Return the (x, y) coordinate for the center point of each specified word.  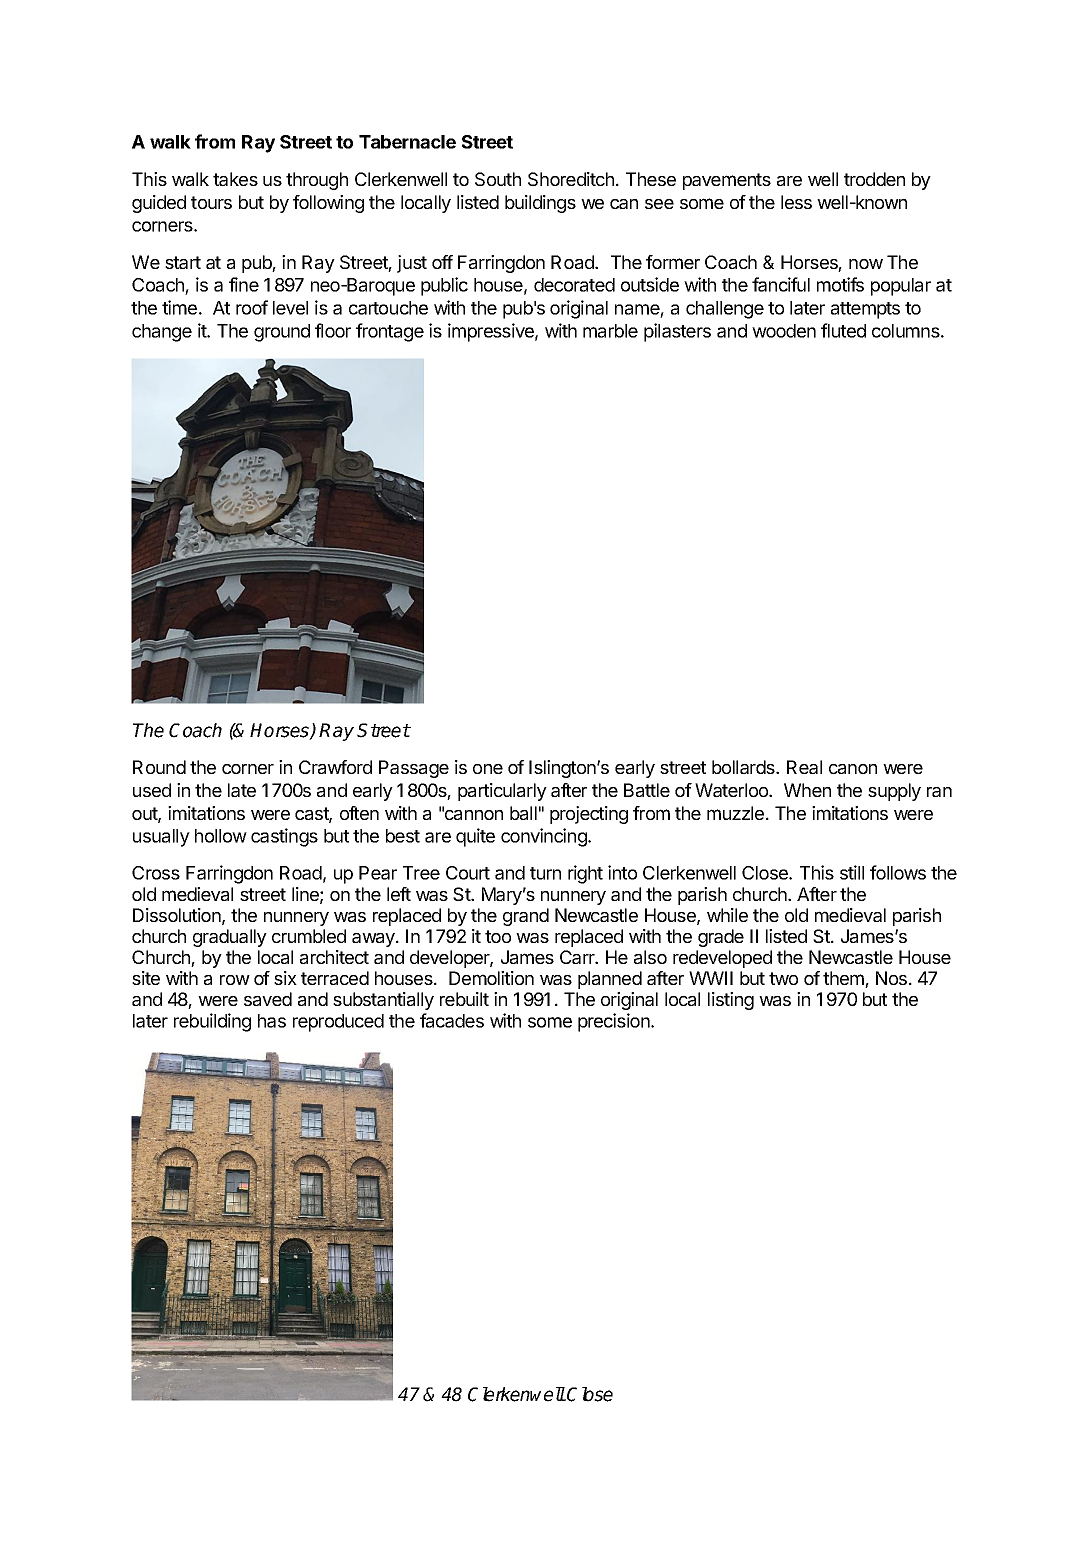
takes (235, 179)
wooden (784, 331)
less (796, 202)
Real (804, 767)
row (235, 980)
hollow (221, 836)
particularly (502, 792)
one (488, 769)
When (807, 790)
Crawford (335, 767)
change (162, 333)
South (498, 179)
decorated (574, 285)
